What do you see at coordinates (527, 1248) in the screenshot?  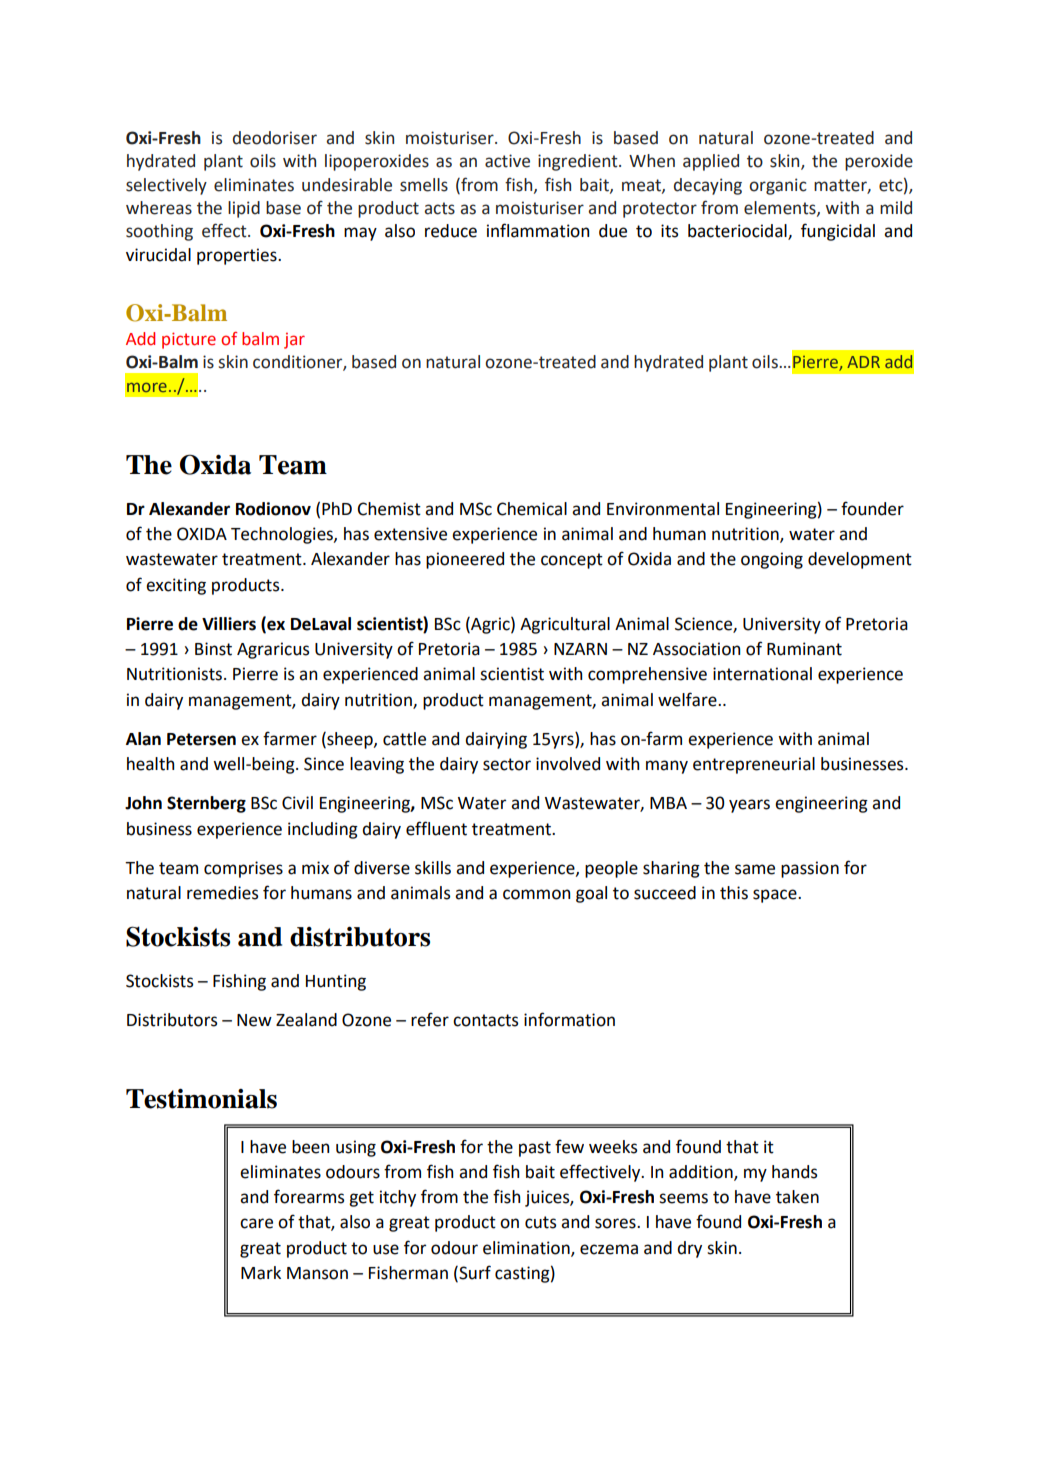 I see `elimination` at bounding box center [527, 1248].
